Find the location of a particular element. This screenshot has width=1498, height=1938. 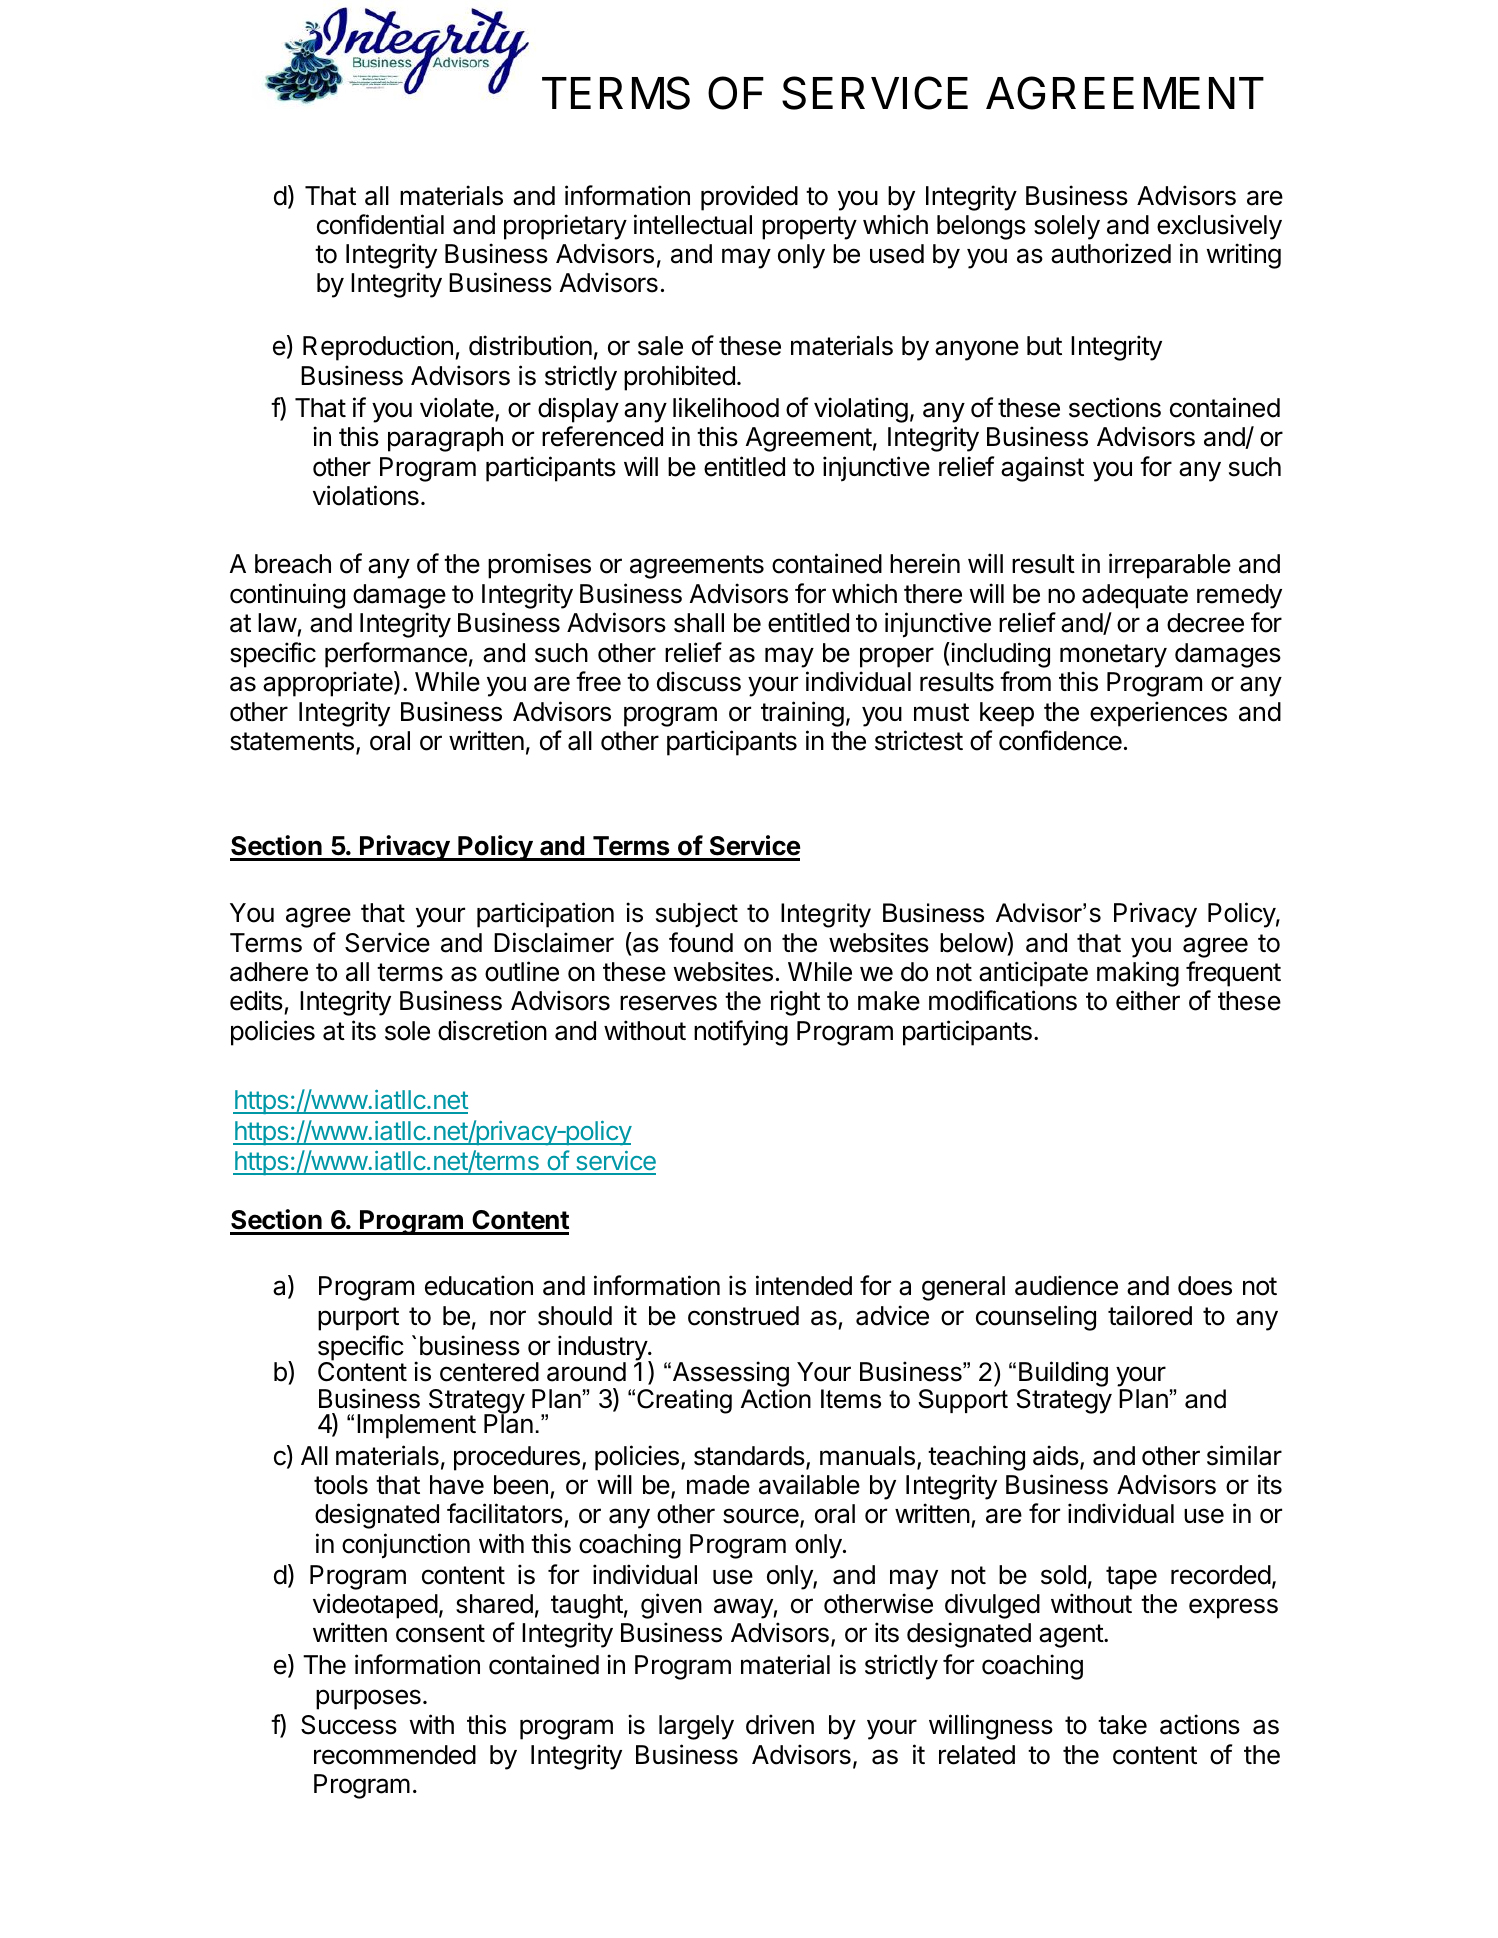

tailored is located at coordinates (1150, 1315).
